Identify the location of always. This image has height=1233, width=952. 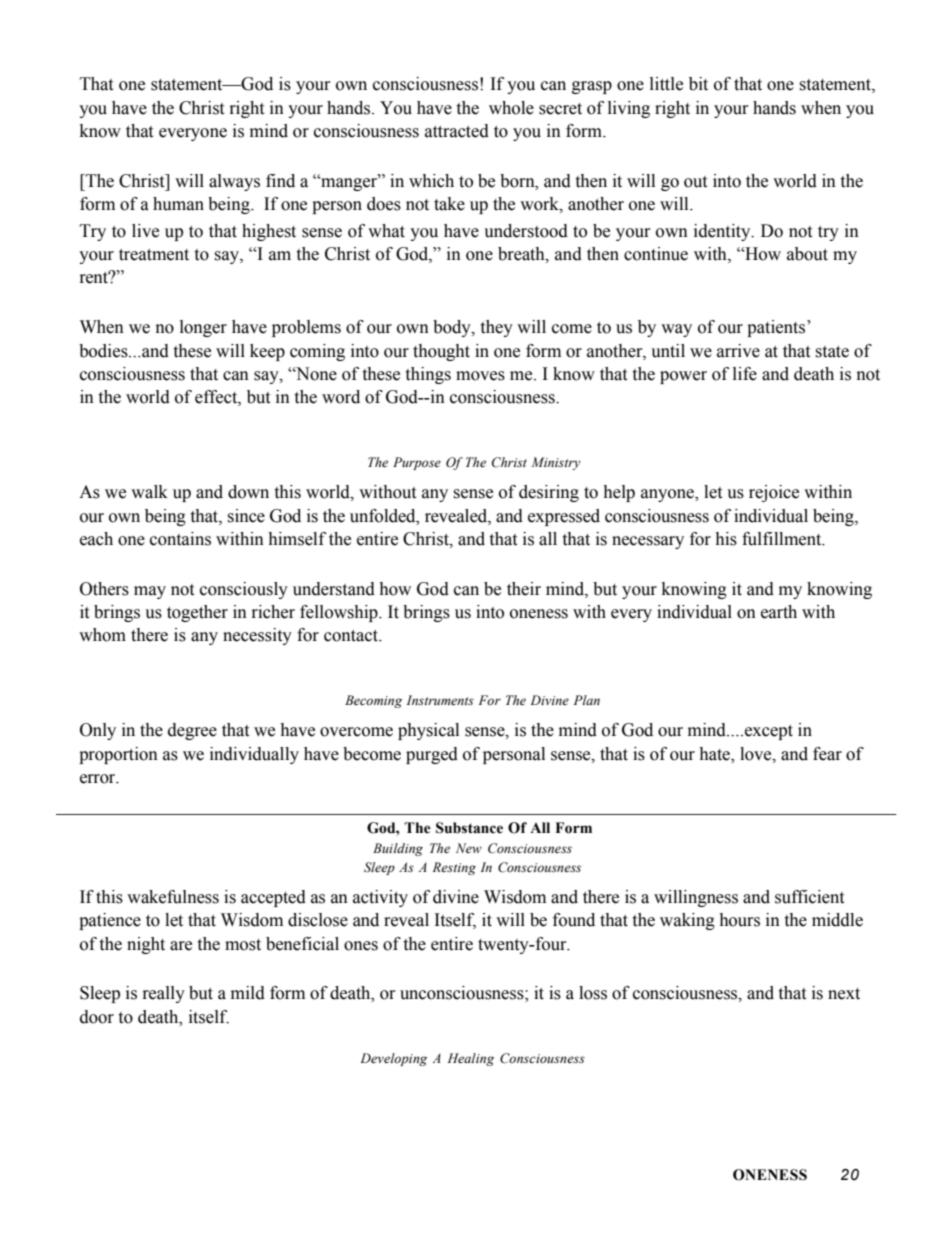
(234, 182).
